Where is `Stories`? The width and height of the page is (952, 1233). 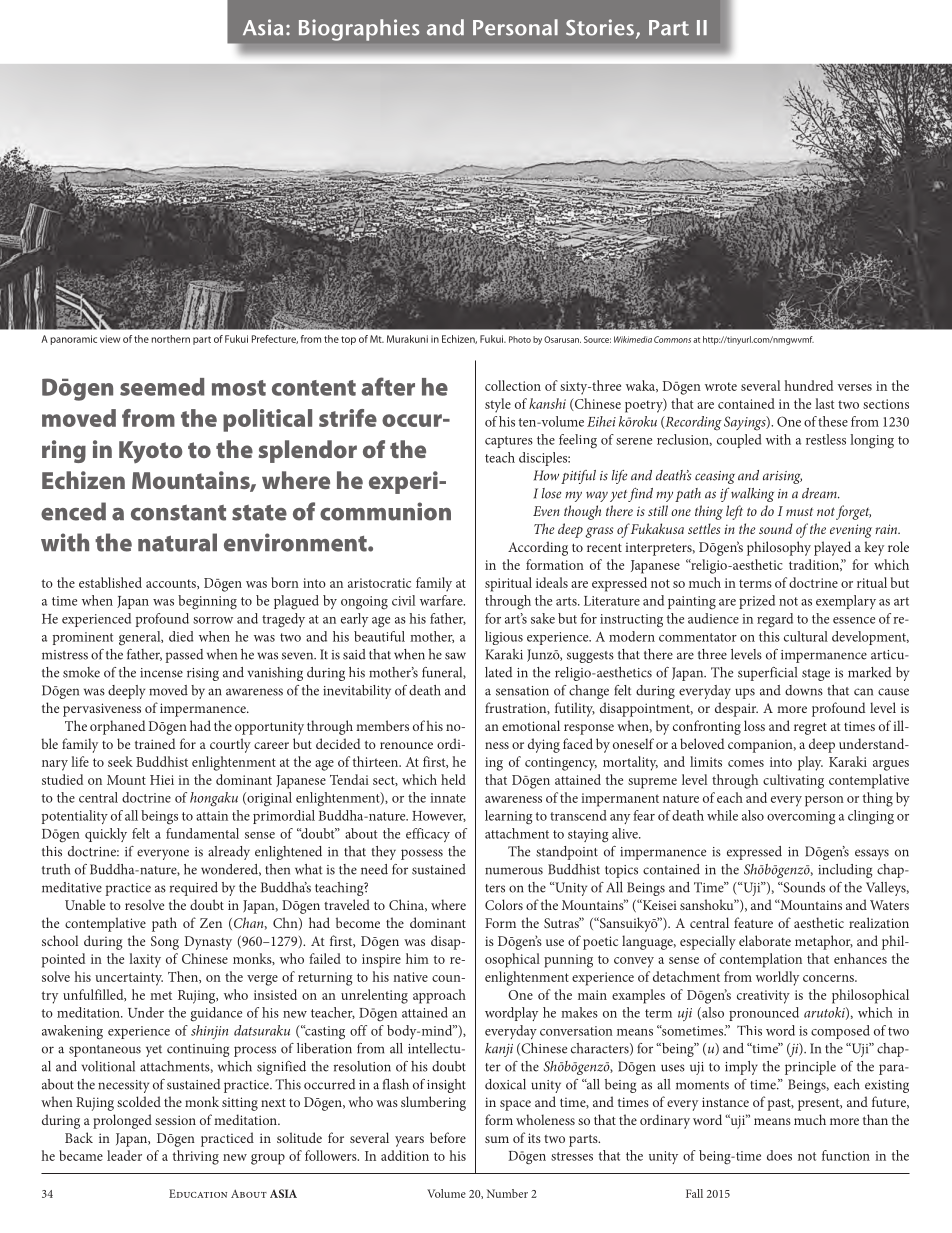 Stories is located at coordinates (600, 27).
